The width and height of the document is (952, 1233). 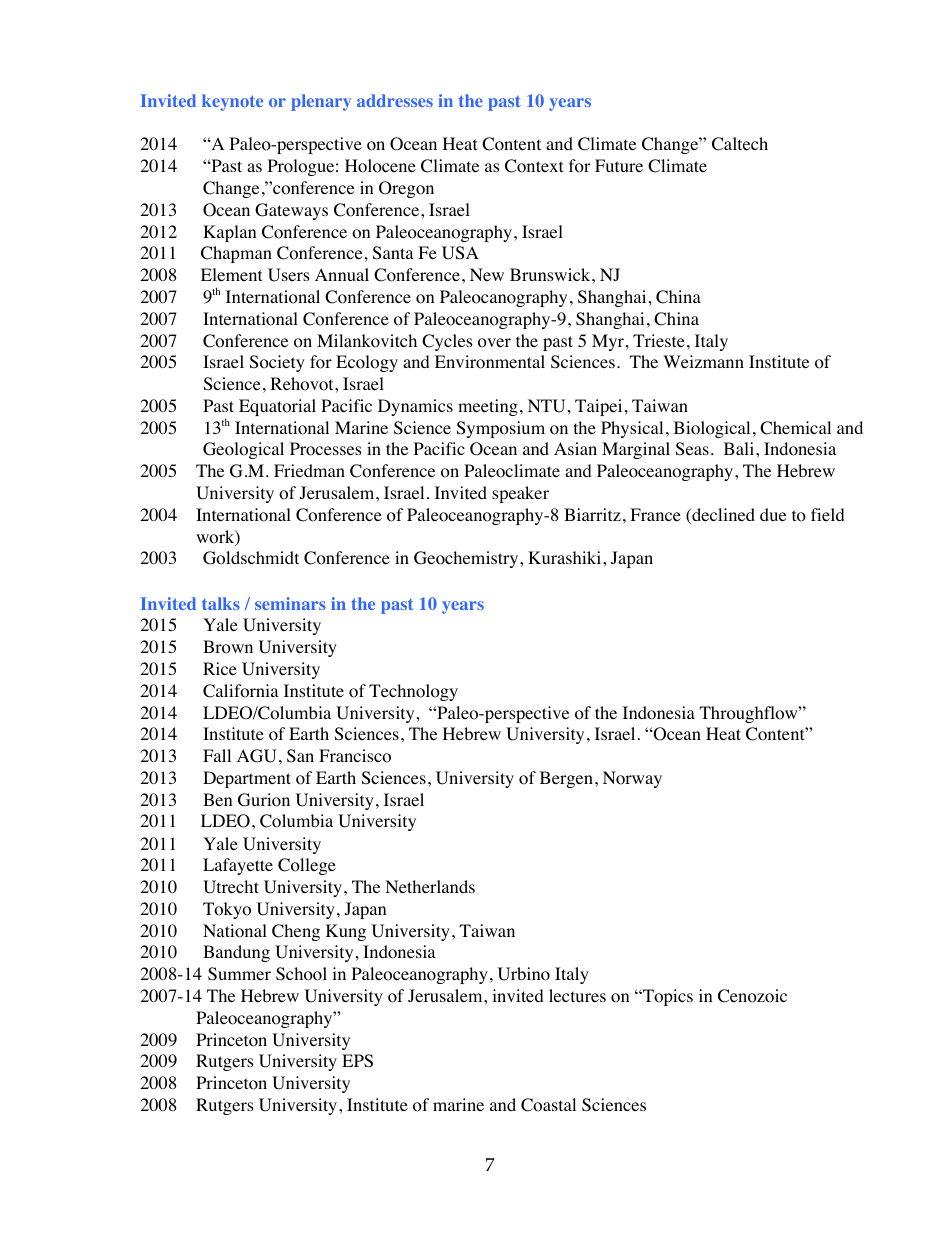 What do you see at coordinates (321, 102) in the document?
I see `plenary` at bounding box center [321, 102].
